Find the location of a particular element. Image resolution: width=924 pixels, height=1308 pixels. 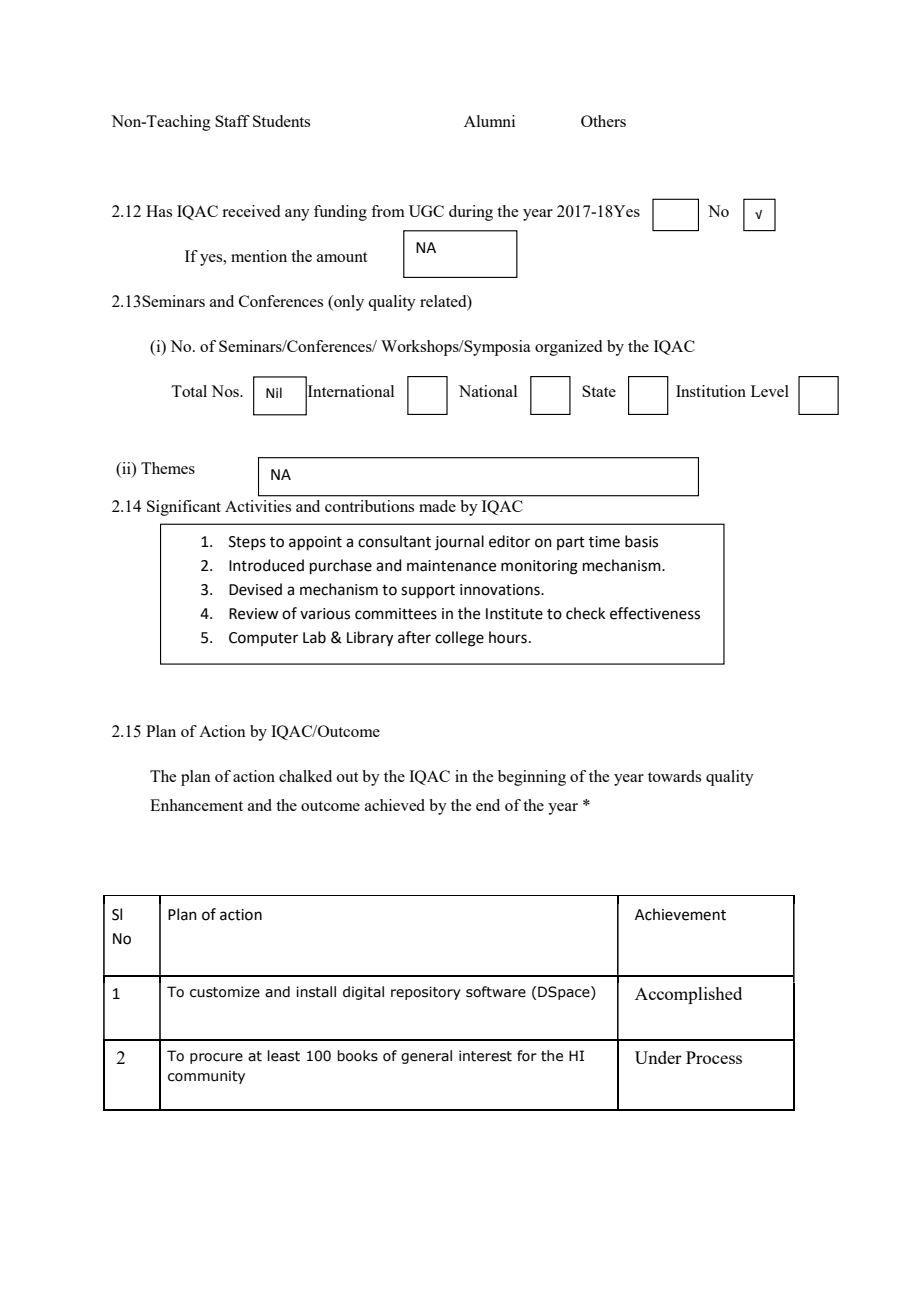

effectiveness is located at coordinates (655, 613).
